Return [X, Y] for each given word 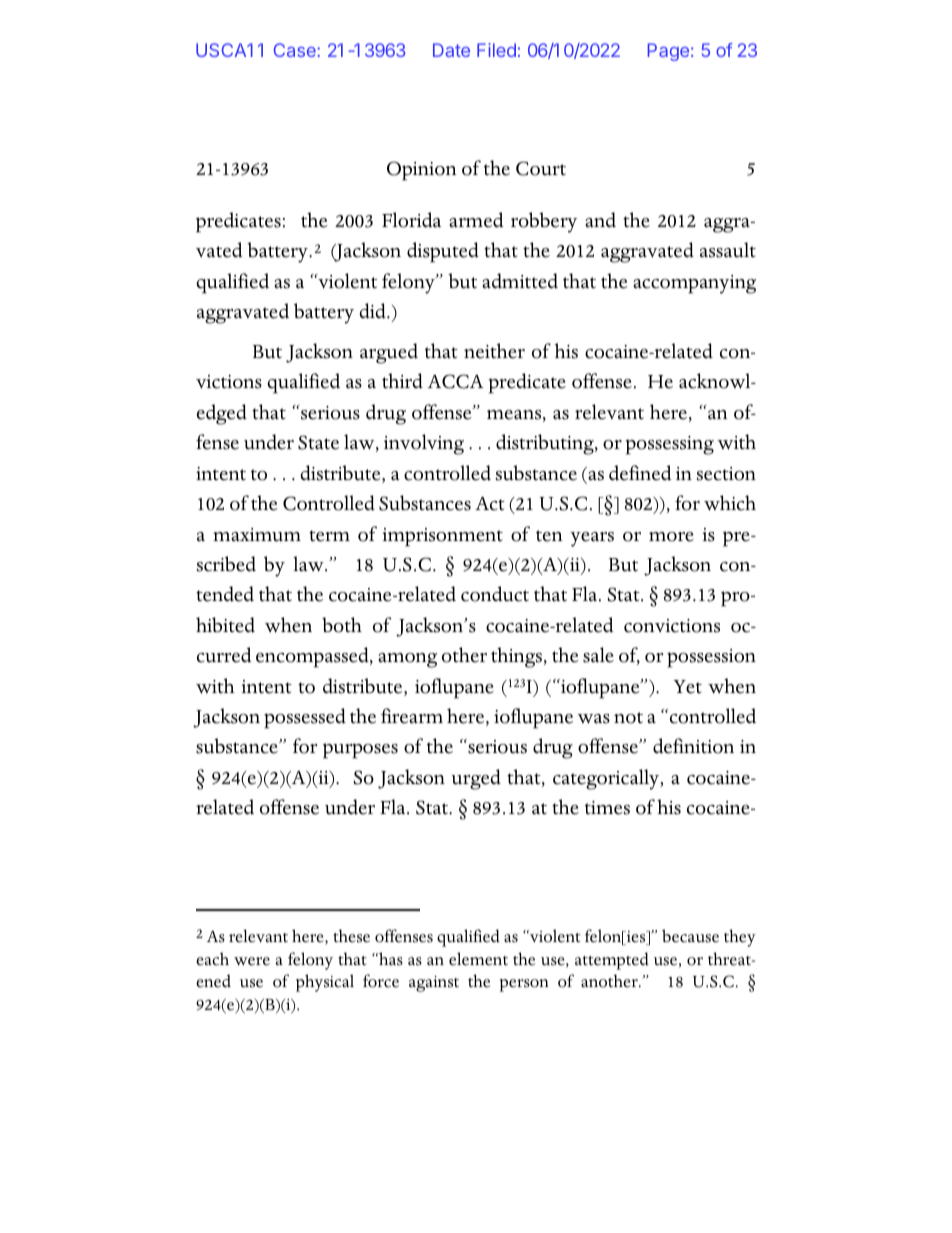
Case [296, 50]
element [478, 959]
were [252, 961]
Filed [496, 50]
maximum [257, 535]
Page [668, 52]
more [671, 537]
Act [490, 504]
